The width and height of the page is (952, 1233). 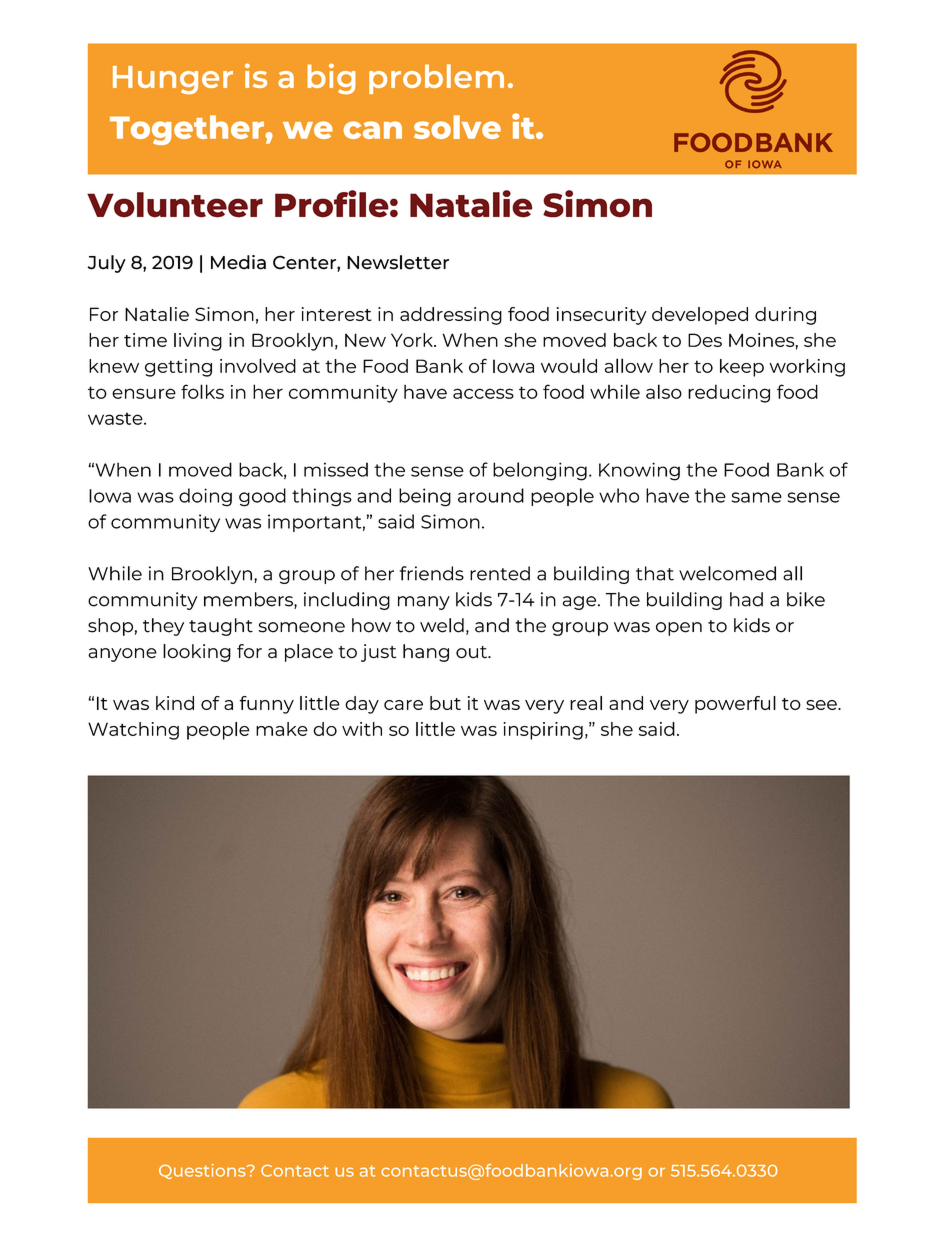 I want to click on with, so click(x=362, y=729).
